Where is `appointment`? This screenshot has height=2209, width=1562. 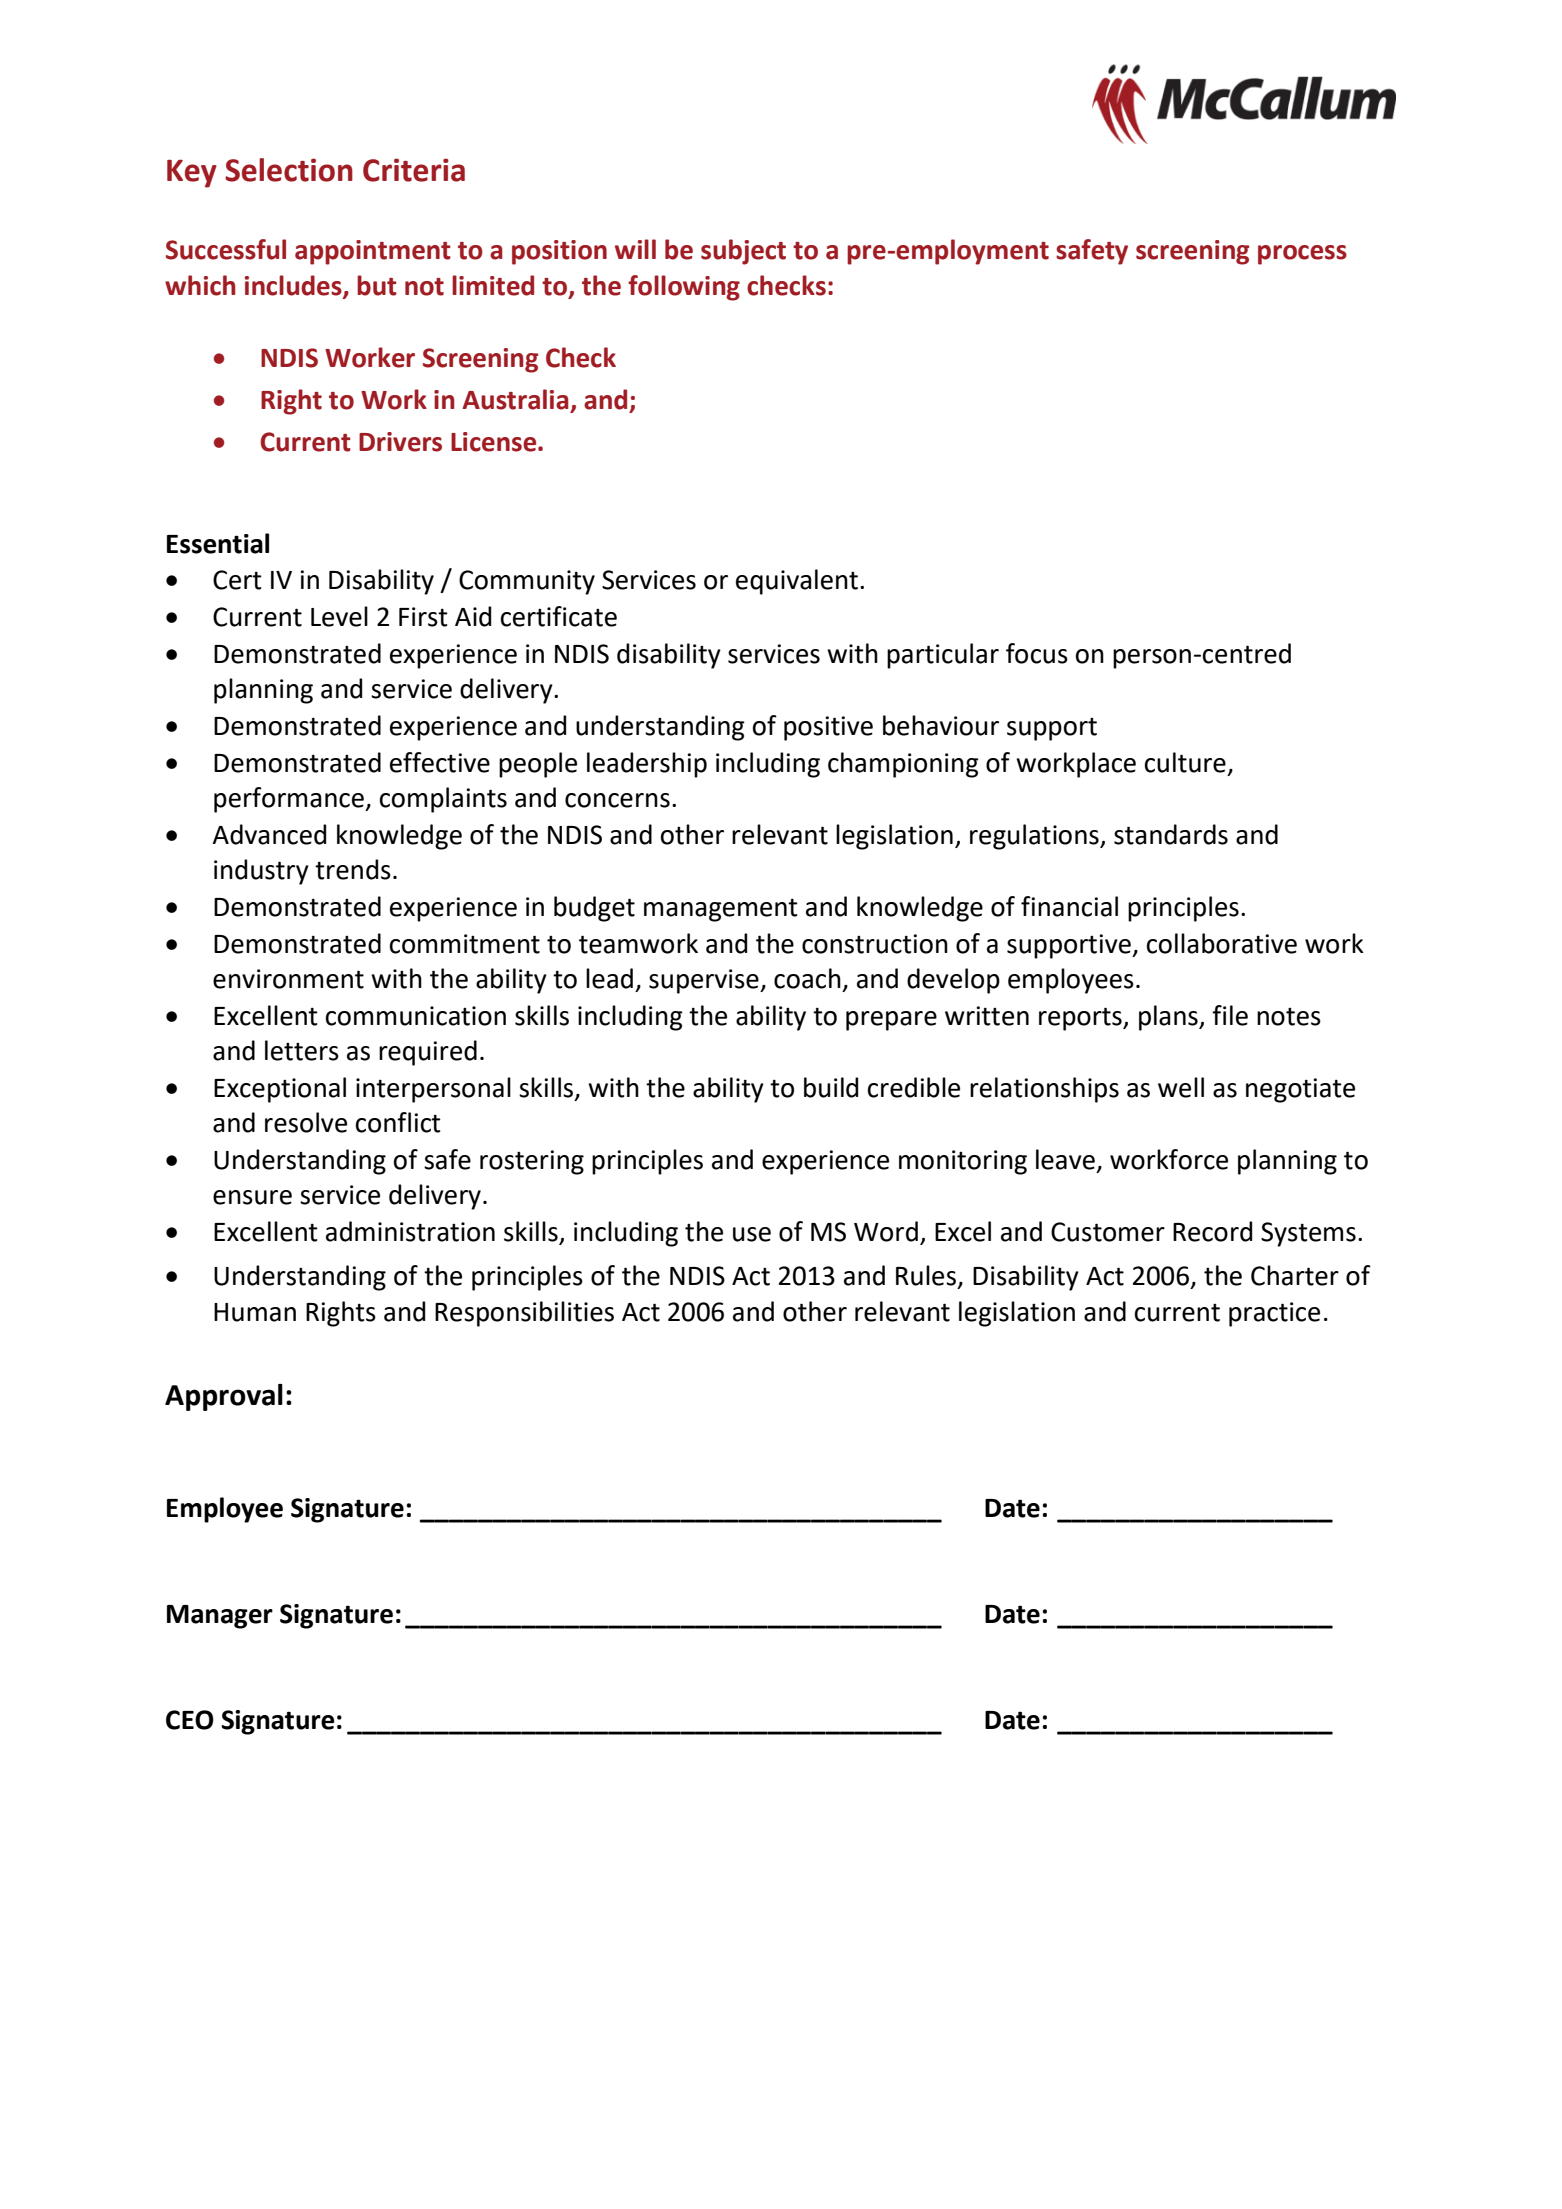 appointment is located at coordinates (373, 252).
